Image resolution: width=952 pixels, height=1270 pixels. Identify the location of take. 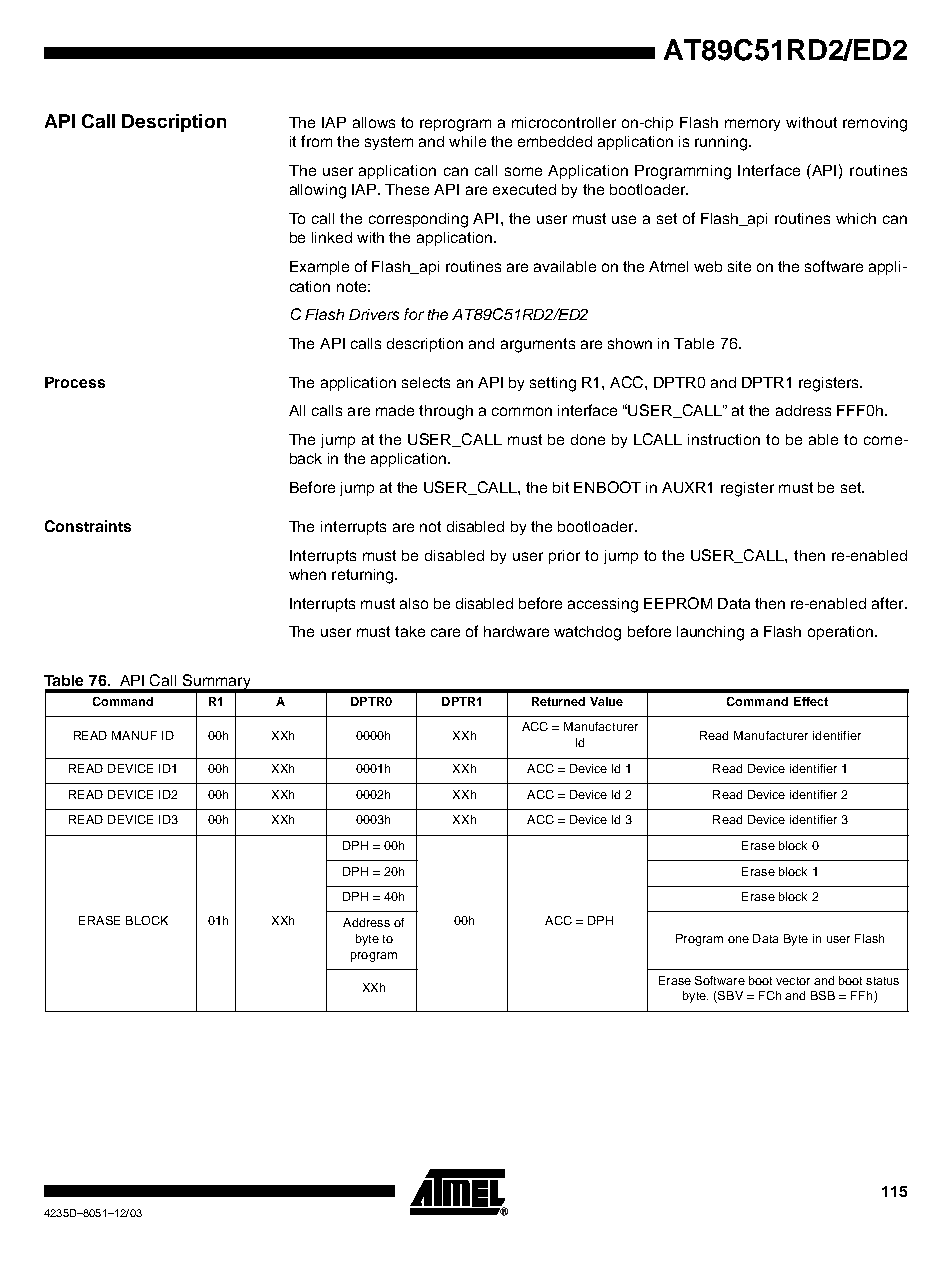
(410, 631).
